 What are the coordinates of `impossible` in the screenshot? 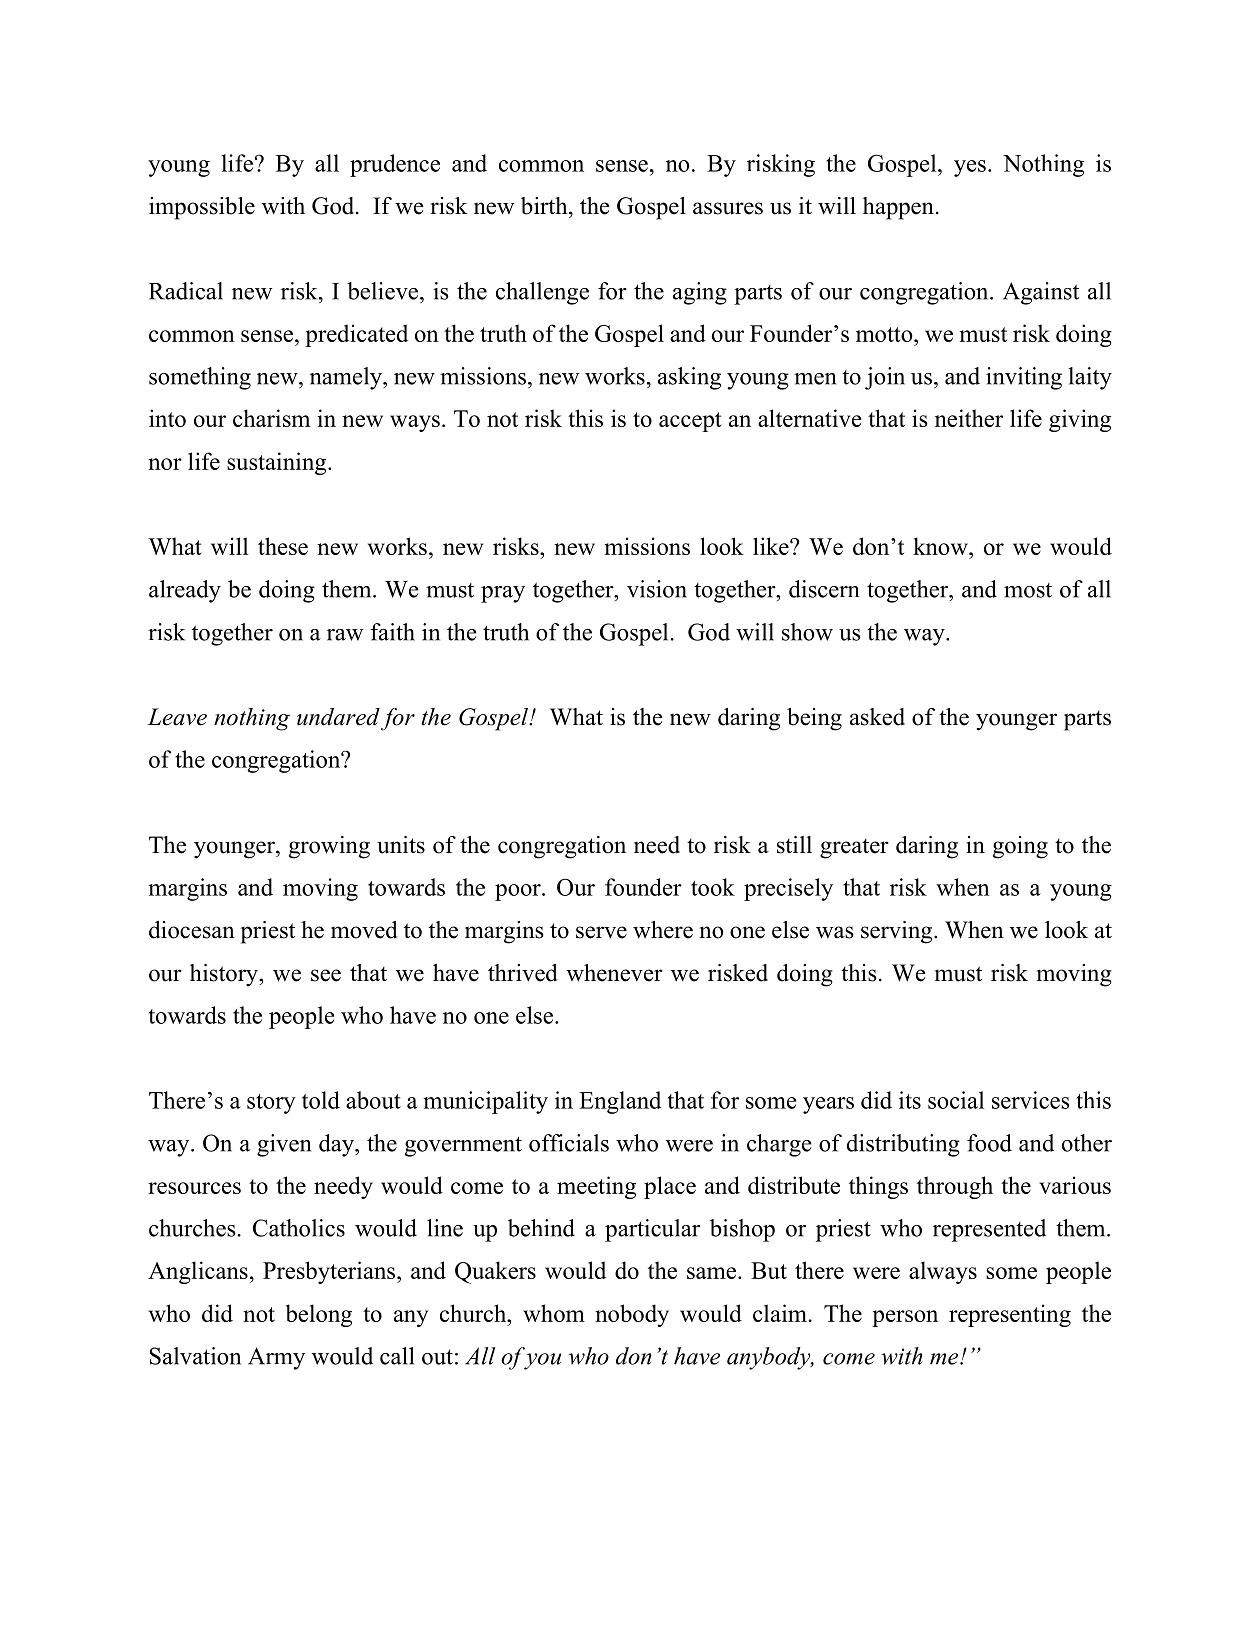 It's located at (202, 208).
